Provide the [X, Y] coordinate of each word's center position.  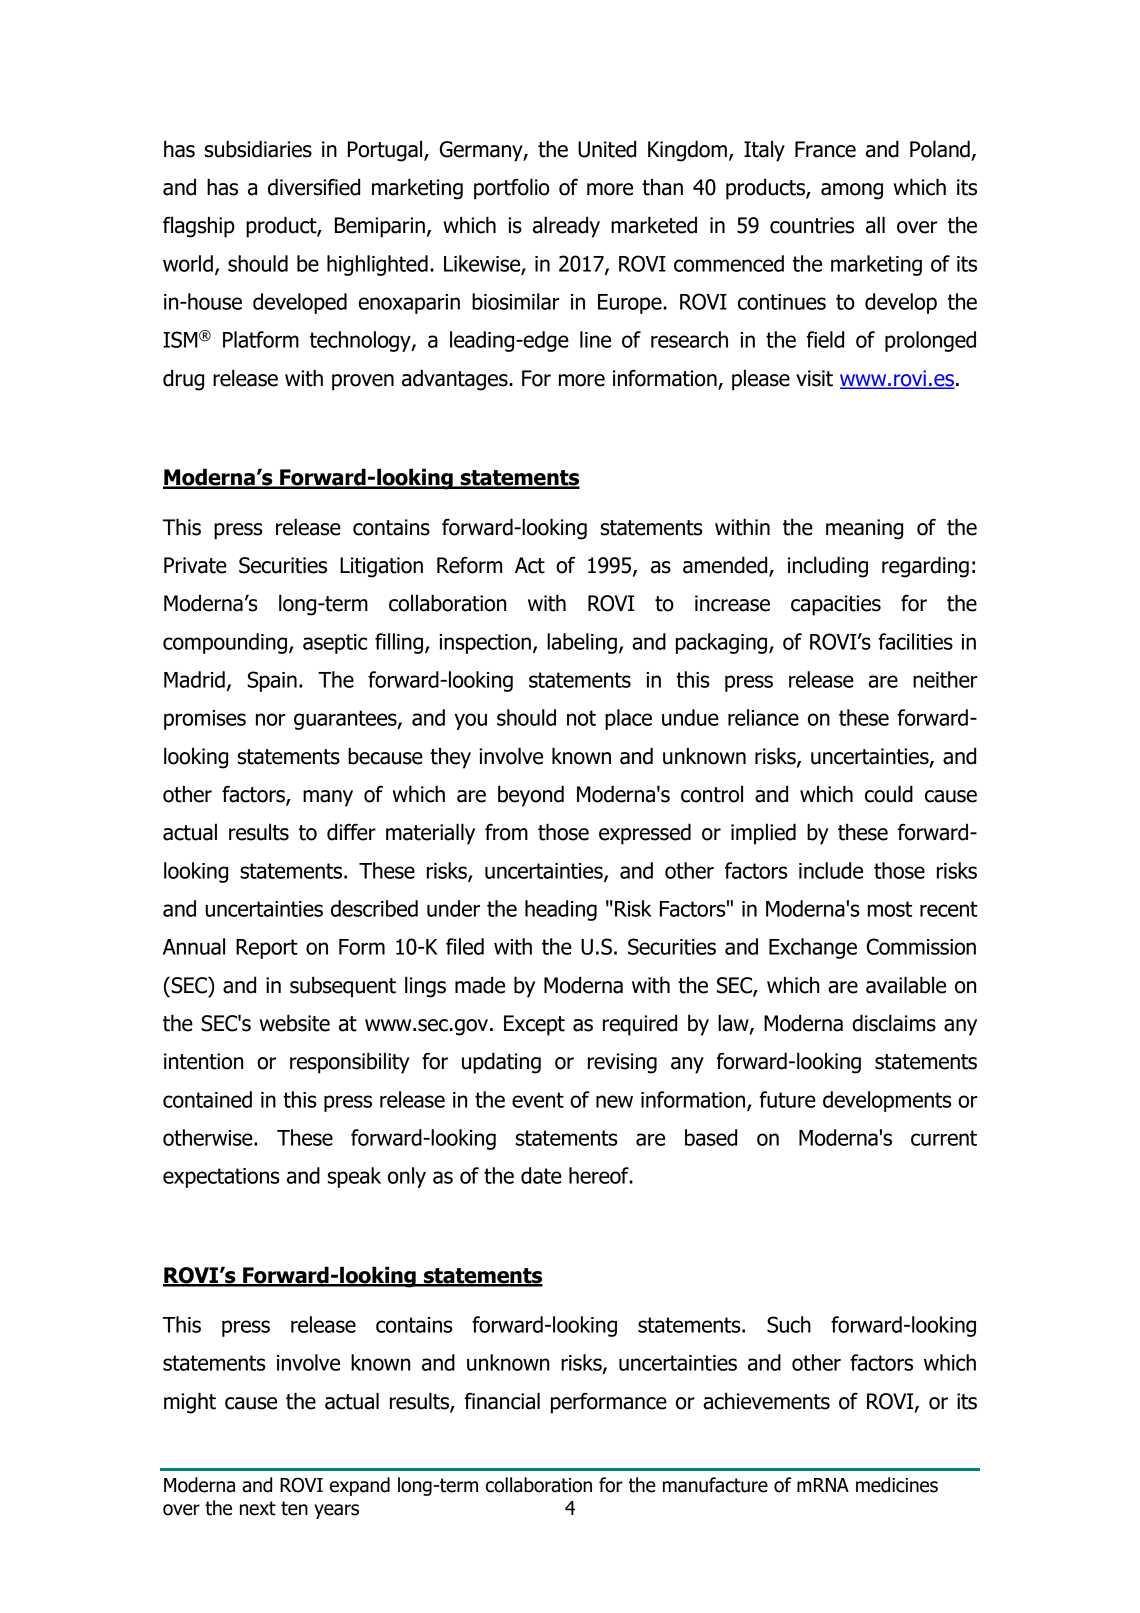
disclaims [894, 1023]
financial [502, 1401]
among [852, 191]
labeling [582, 643]
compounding [225, 643]
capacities [836, 605]
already [566, 227]
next [258, 1508]
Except [534, 1025]
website [295, 1023]
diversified [314, 187]
